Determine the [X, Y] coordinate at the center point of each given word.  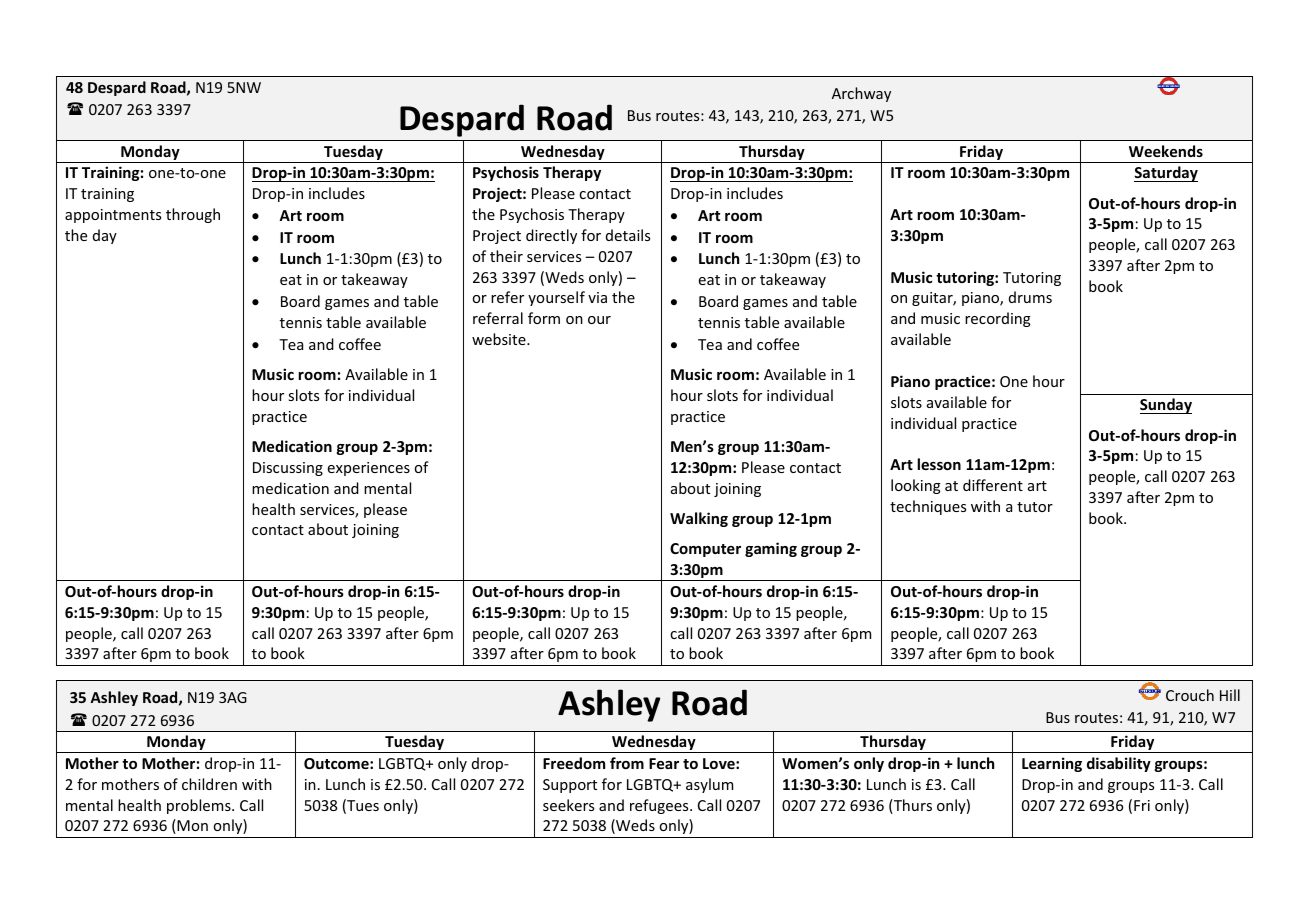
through [193, 215]
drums [1030, 297]
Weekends [1166, 151]
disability [1119, 764]
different [993, 485]
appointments [113, 216]
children [209, 784]
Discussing [288, 469]
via [597, 297]
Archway [861, 94]
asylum [709, 785]
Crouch [1190, 695]
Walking [699, 519]
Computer [705, 550]
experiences [369, 469]
